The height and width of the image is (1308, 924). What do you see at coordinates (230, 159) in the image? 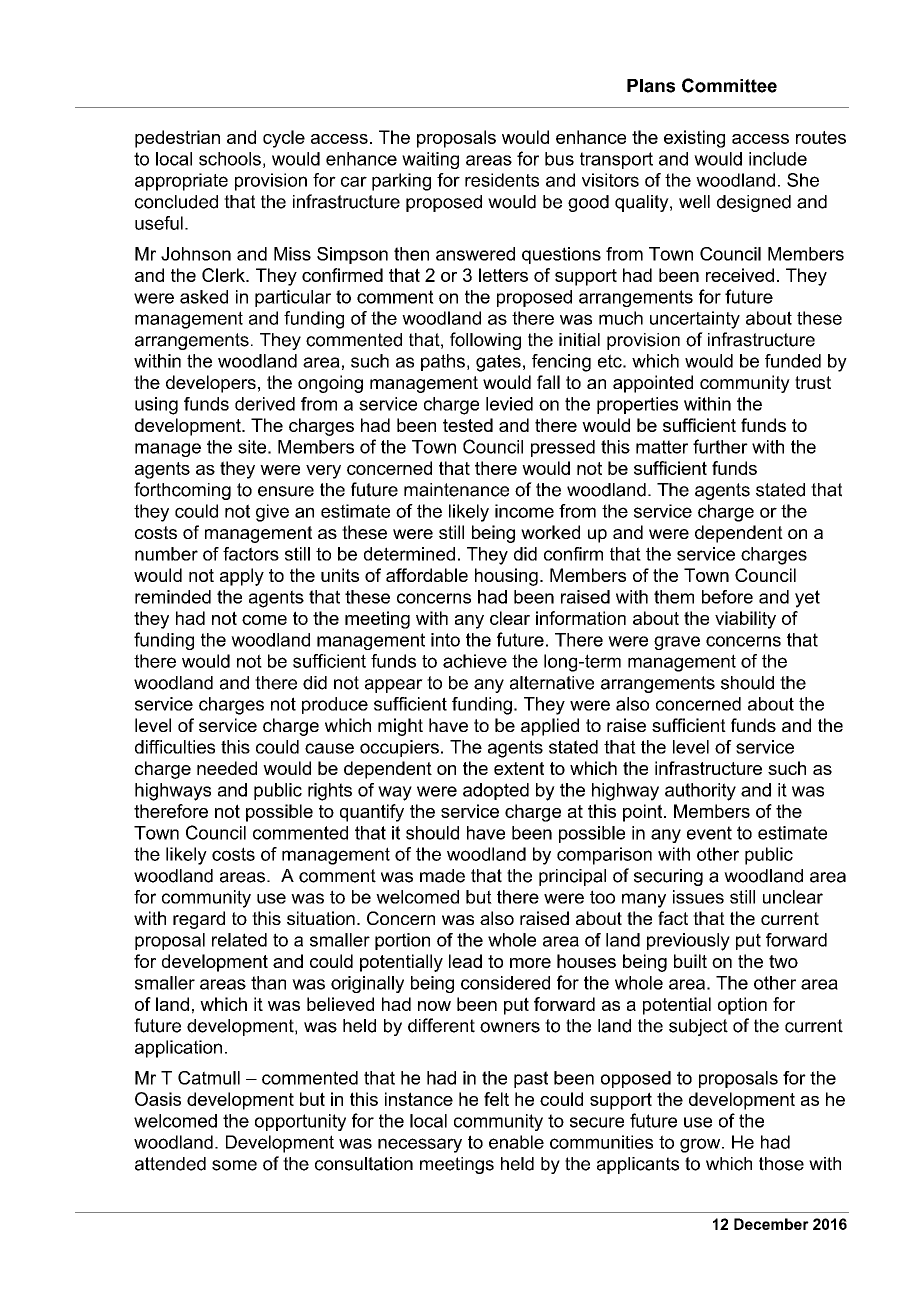
I see `schools` at bounding box center [230, 159].
